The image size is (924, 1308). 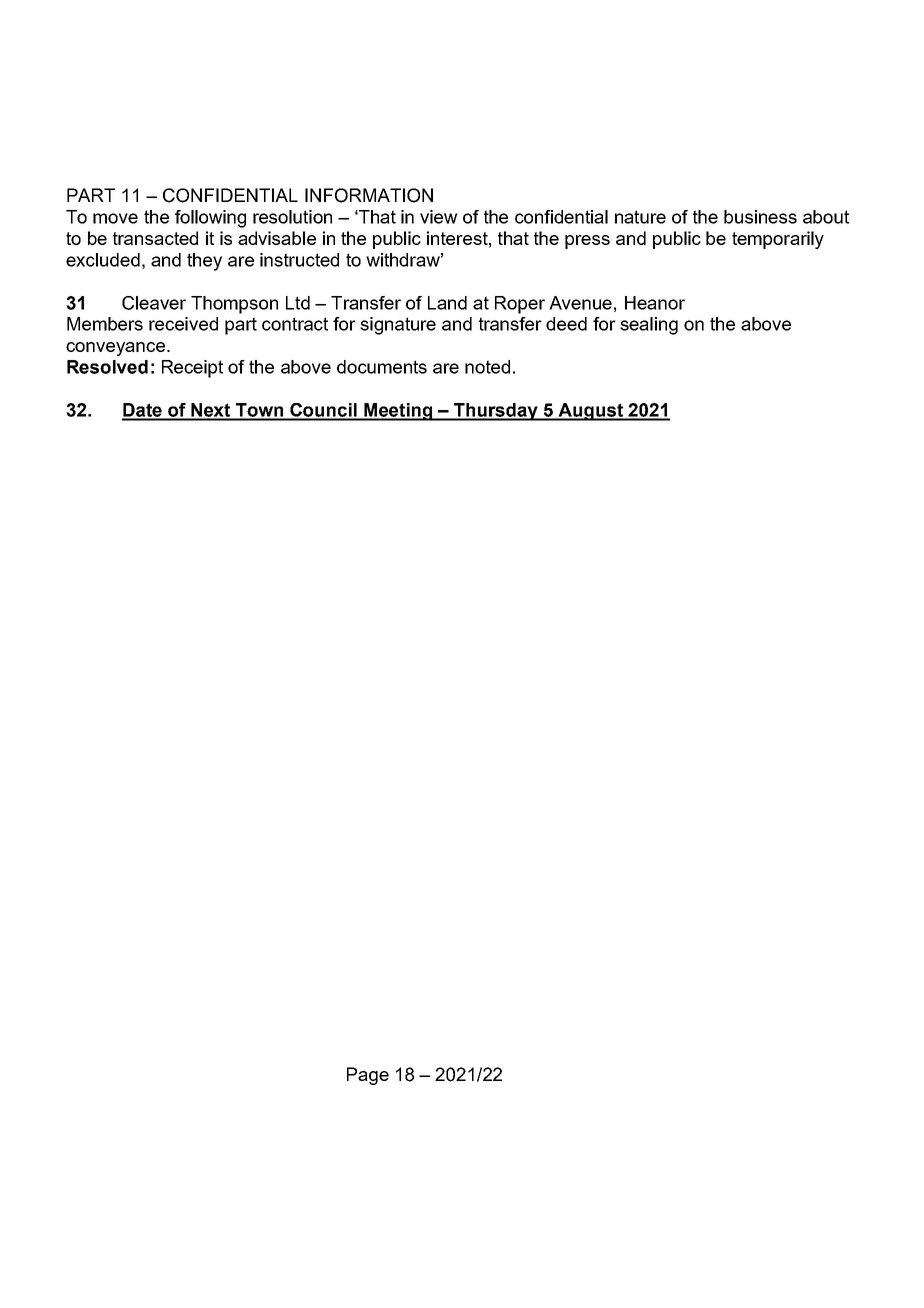 I want to click on view, so click(x=439, y=217).
